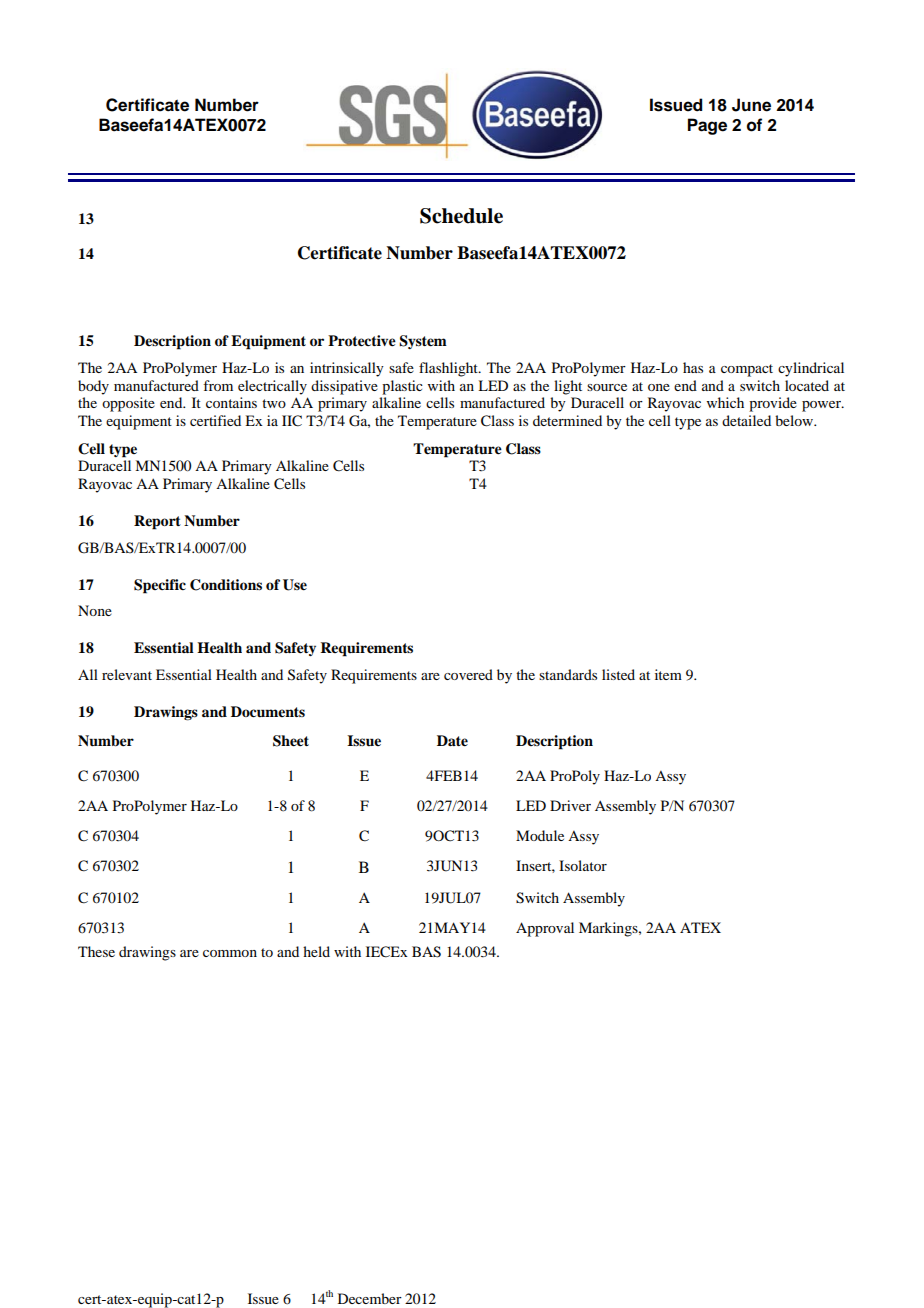 The height and width of the screenshot is (1308, 924). What do you see at coordinates (423, 342) in the screenshot?
I see `System` at bounding box center [423, 342].
